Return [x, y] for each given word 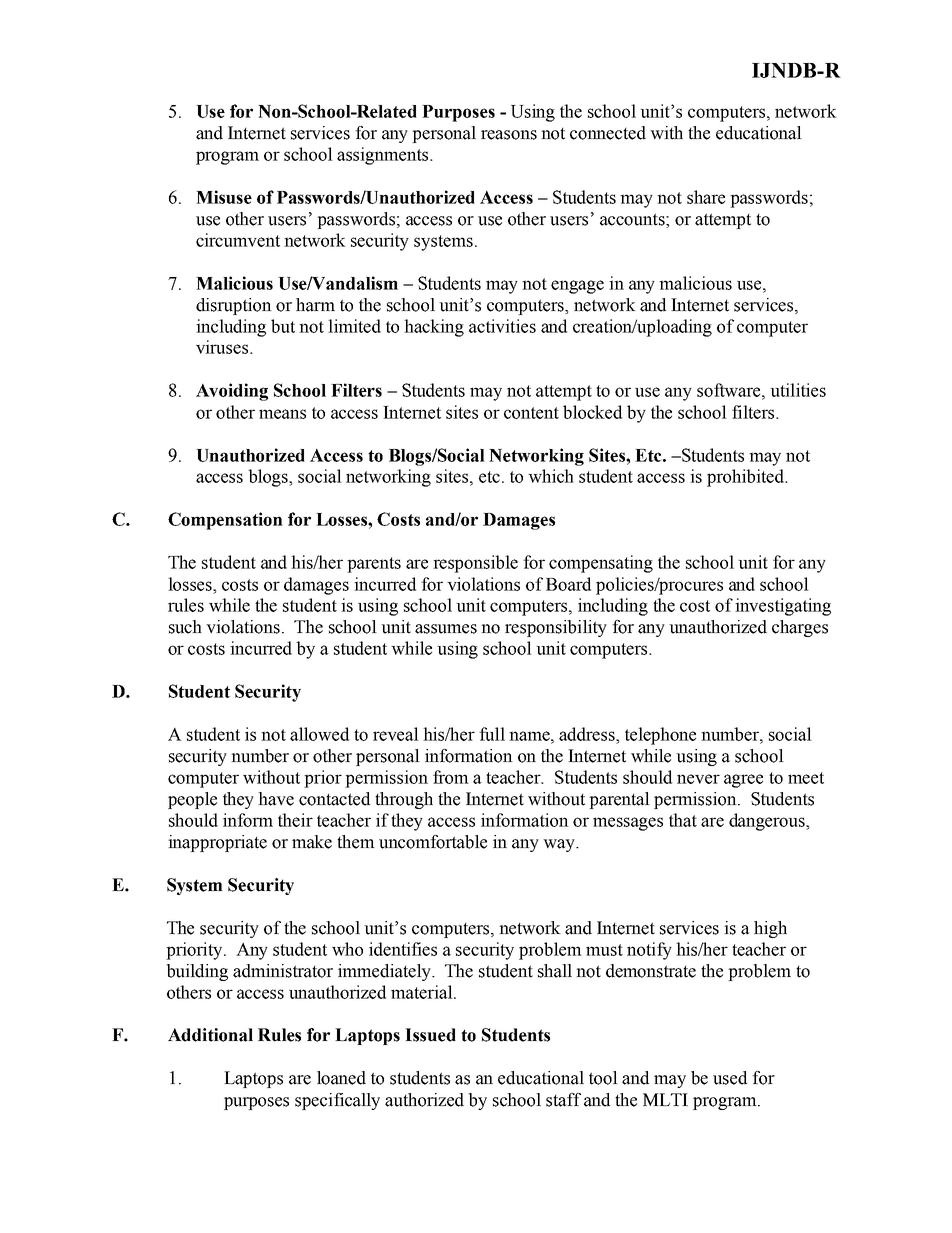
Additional [210, 1035]
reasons [509, 135]
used [730, 1078]
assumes [446, 629]
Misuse [224, 197]
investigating [783, 607]
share [706, 197]
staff [563, 1100]
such [185, 627]
